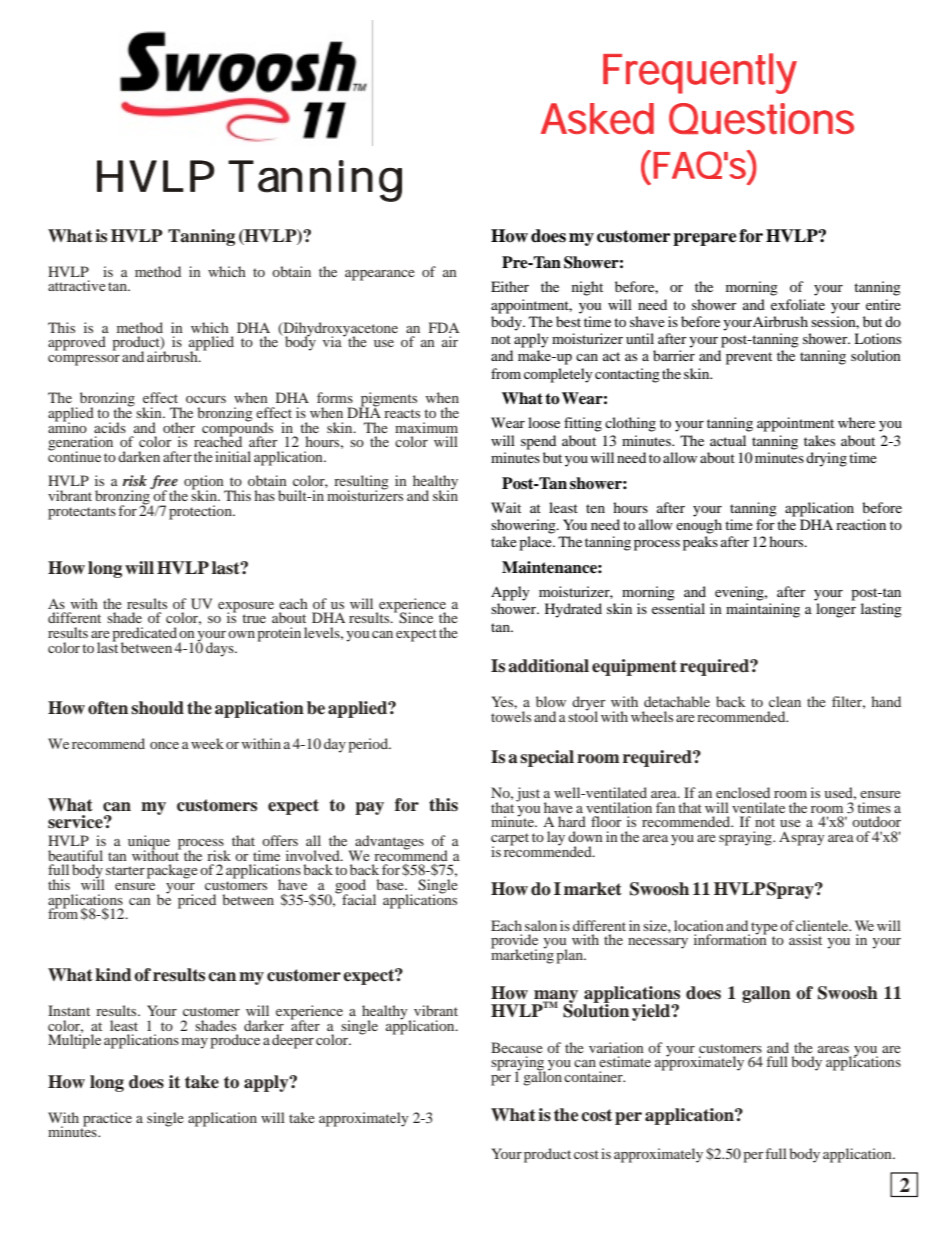 This screenshot has width=952, height=1233. I want to click on attractive, so click(77, 285).
